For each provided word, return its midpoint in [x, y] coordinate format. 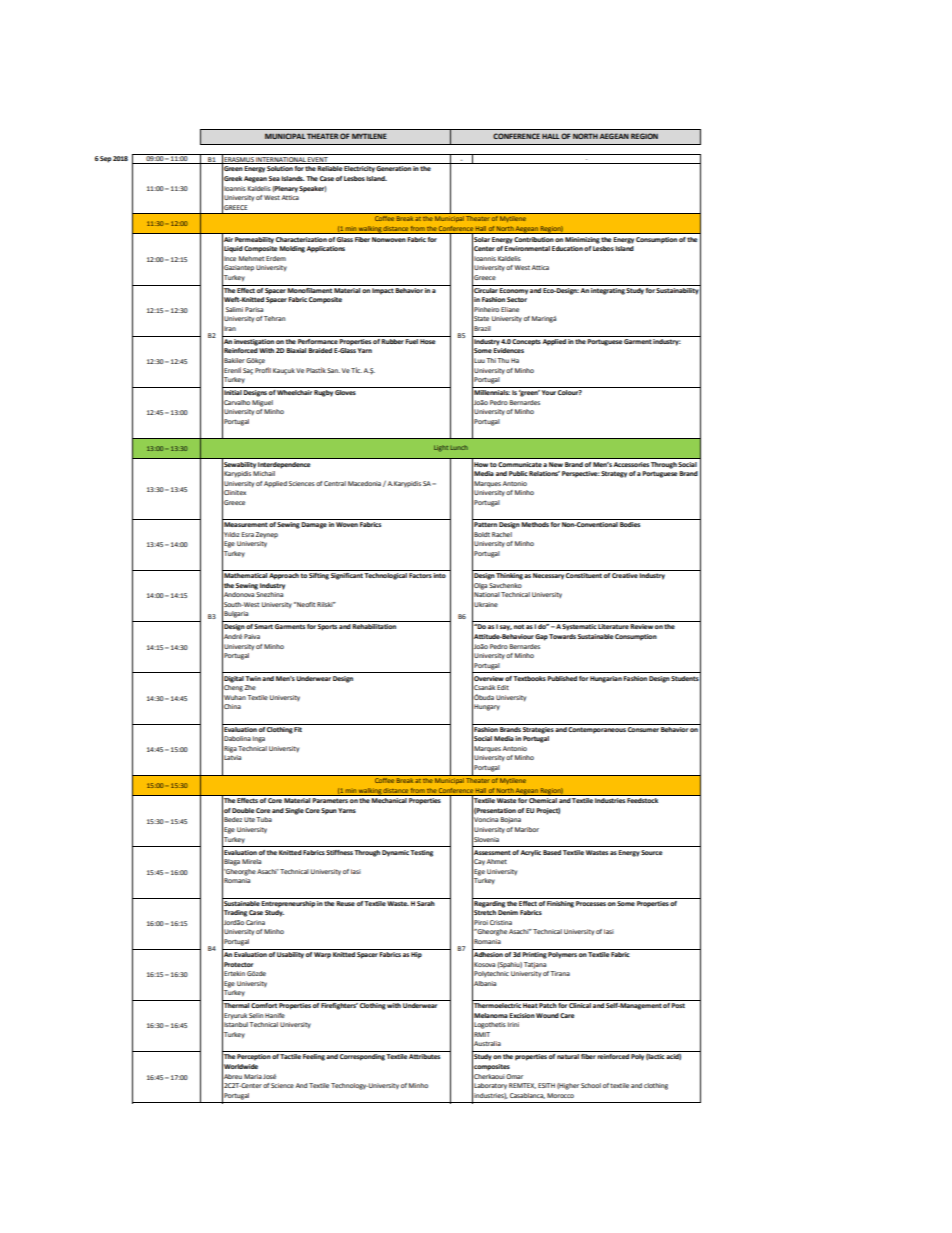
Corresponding [362, 1057]
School [591, 1085]
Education [567, 248]
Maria [253, 1076]
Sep [105, 159]
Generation [393, 168]
